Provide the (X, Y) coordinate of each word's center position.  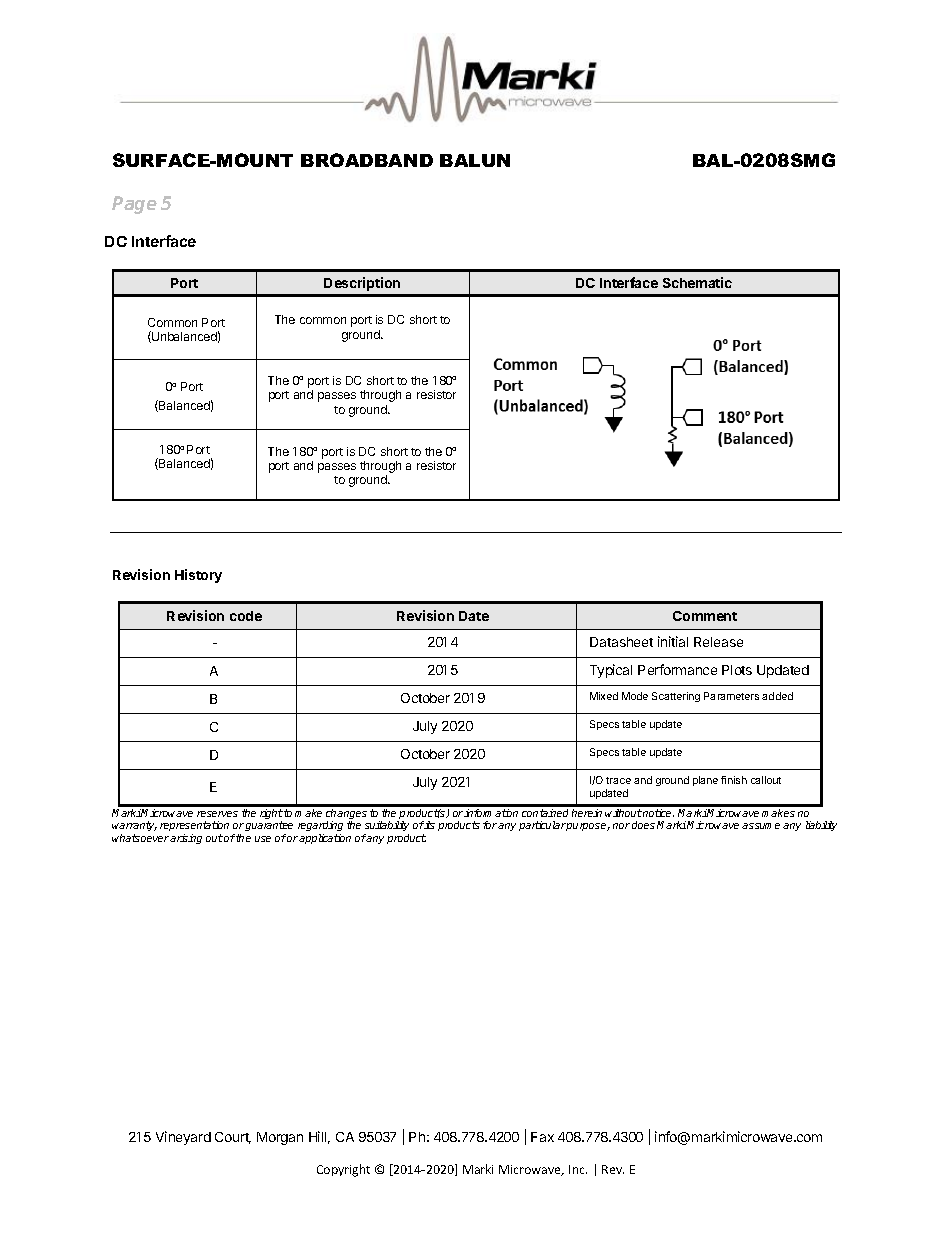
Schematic (697, 282)
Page (134, 205)
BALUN (475, 160)
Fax (542, 1137)
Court (233, 1138)
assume (761, 826)
